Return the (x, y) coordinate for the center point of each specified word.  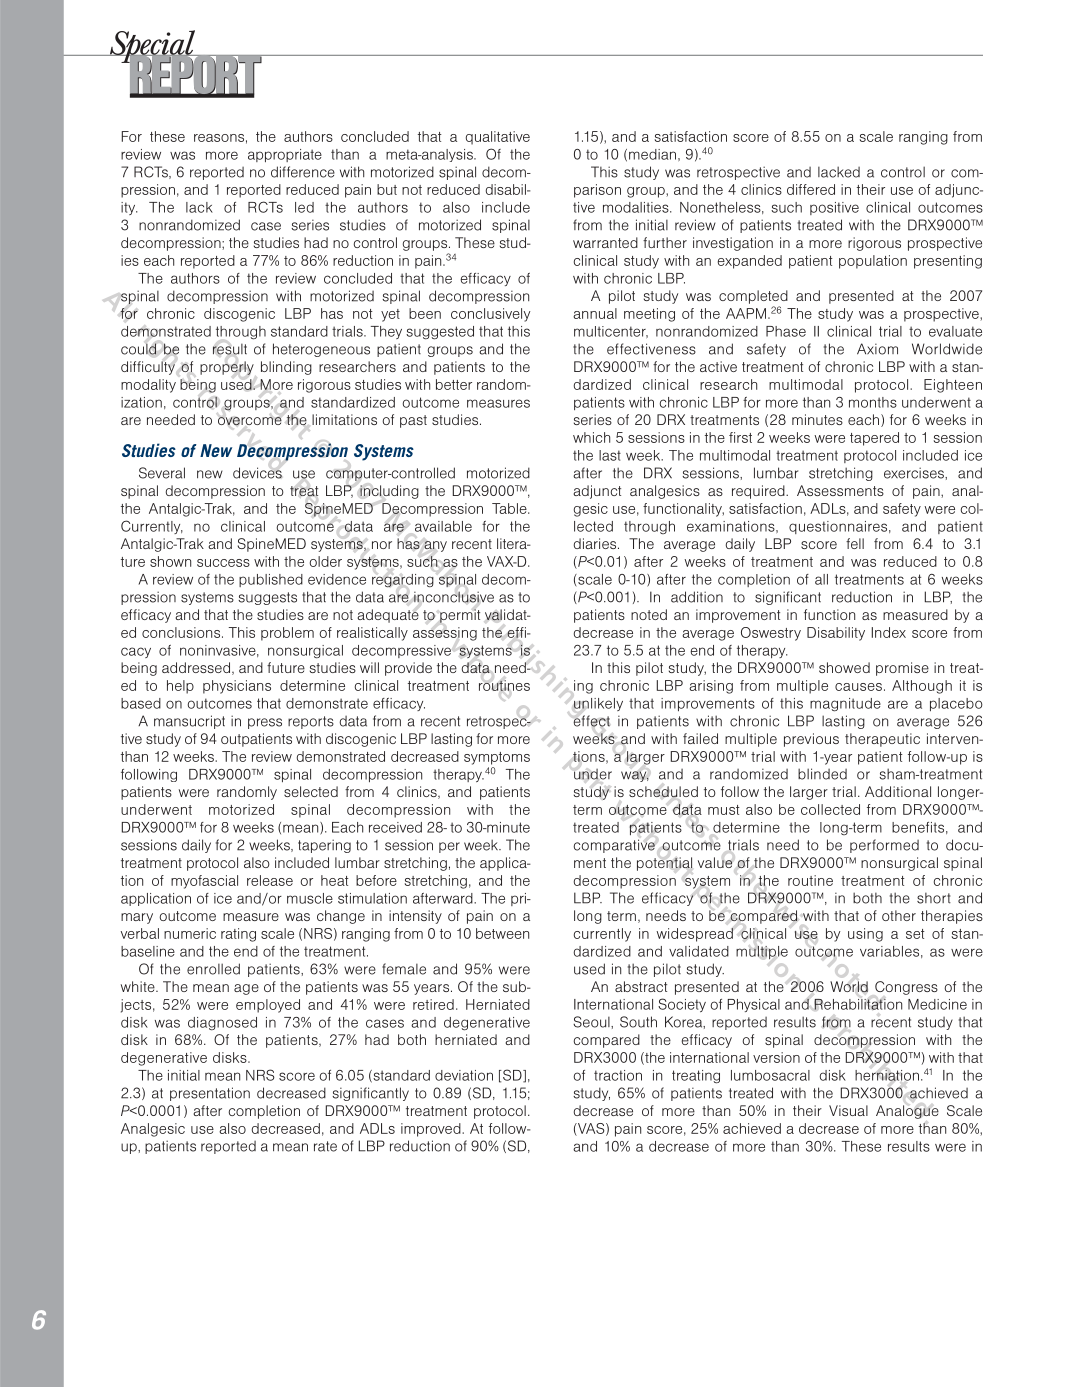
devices (257, 473)
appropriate (285, 155)
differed (811, 189)
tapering (324, 846)
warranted (605, 242)
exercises (915, 473)
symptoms (497, 758)
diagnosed (222, 1024)
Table (510, 508)
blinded (822, 774)
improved (432, 1130)
